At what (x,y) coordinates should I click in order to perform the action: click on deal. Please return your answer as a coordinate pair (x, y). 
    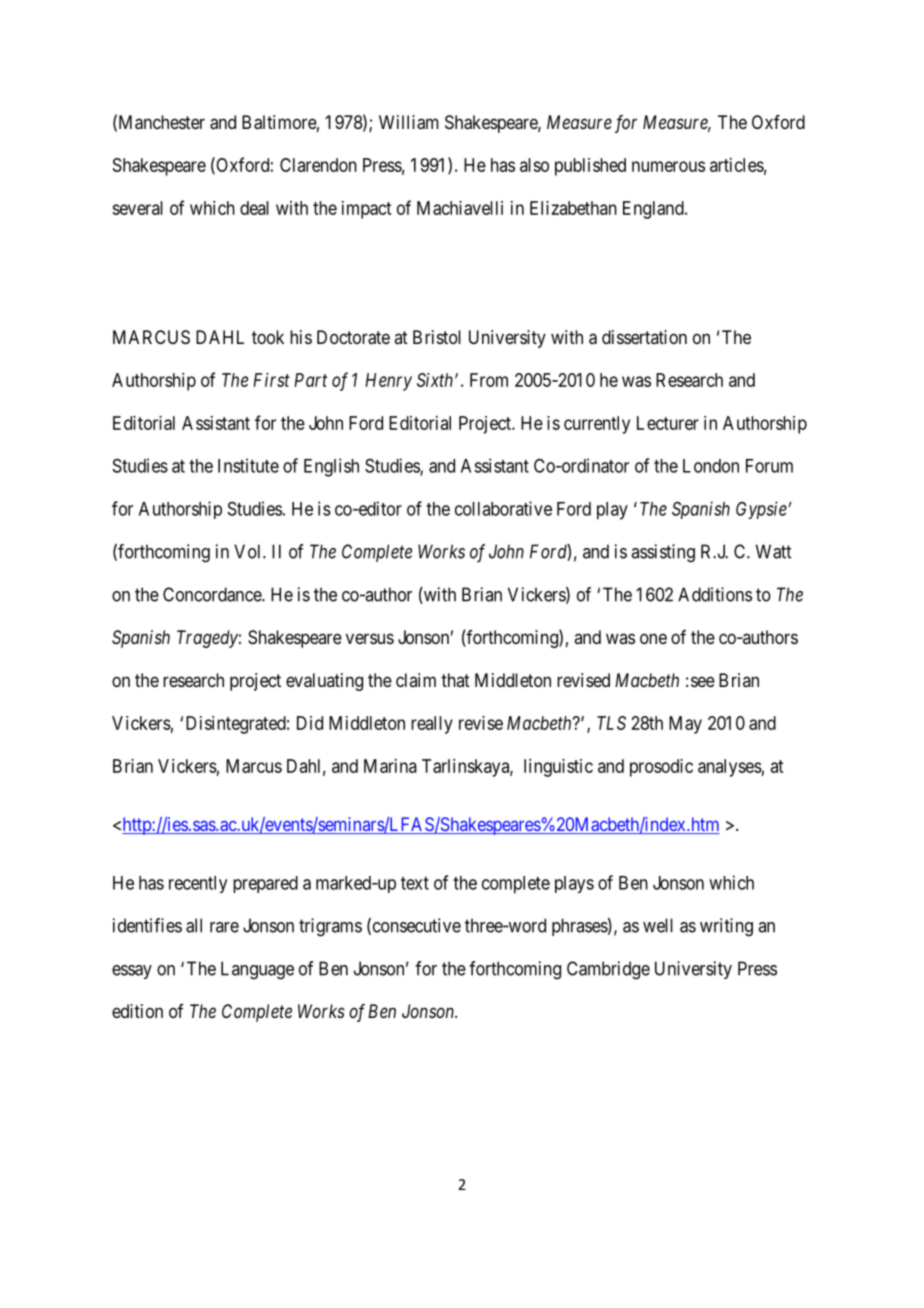
    Looking at the image, I should click on (254, 208).
